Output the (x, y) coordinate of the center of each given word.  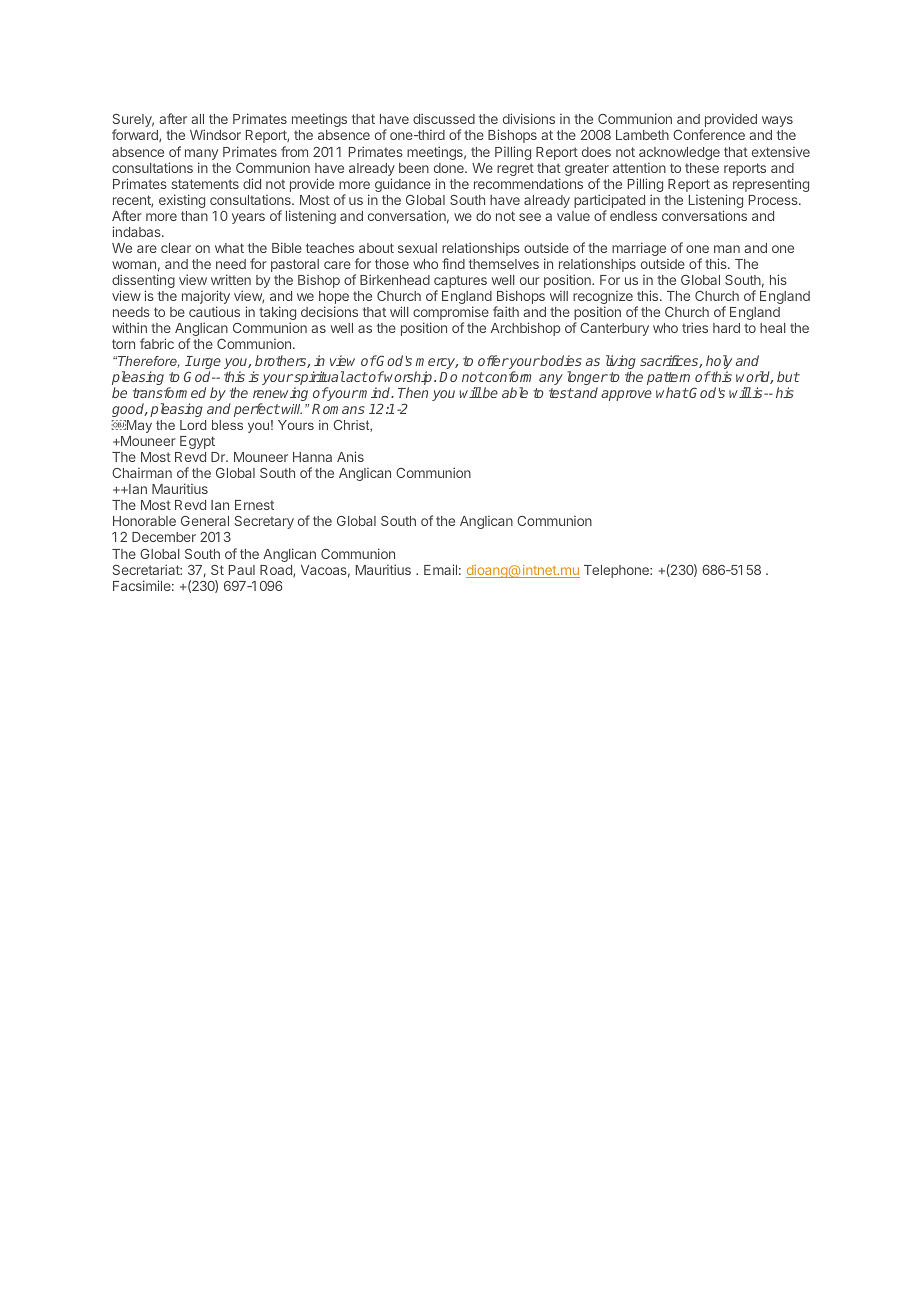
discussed (444, 118)
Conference (709, 134)
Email (440, 569)
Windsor (215, 134)
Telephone (617, 571)
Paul (242, 570)
